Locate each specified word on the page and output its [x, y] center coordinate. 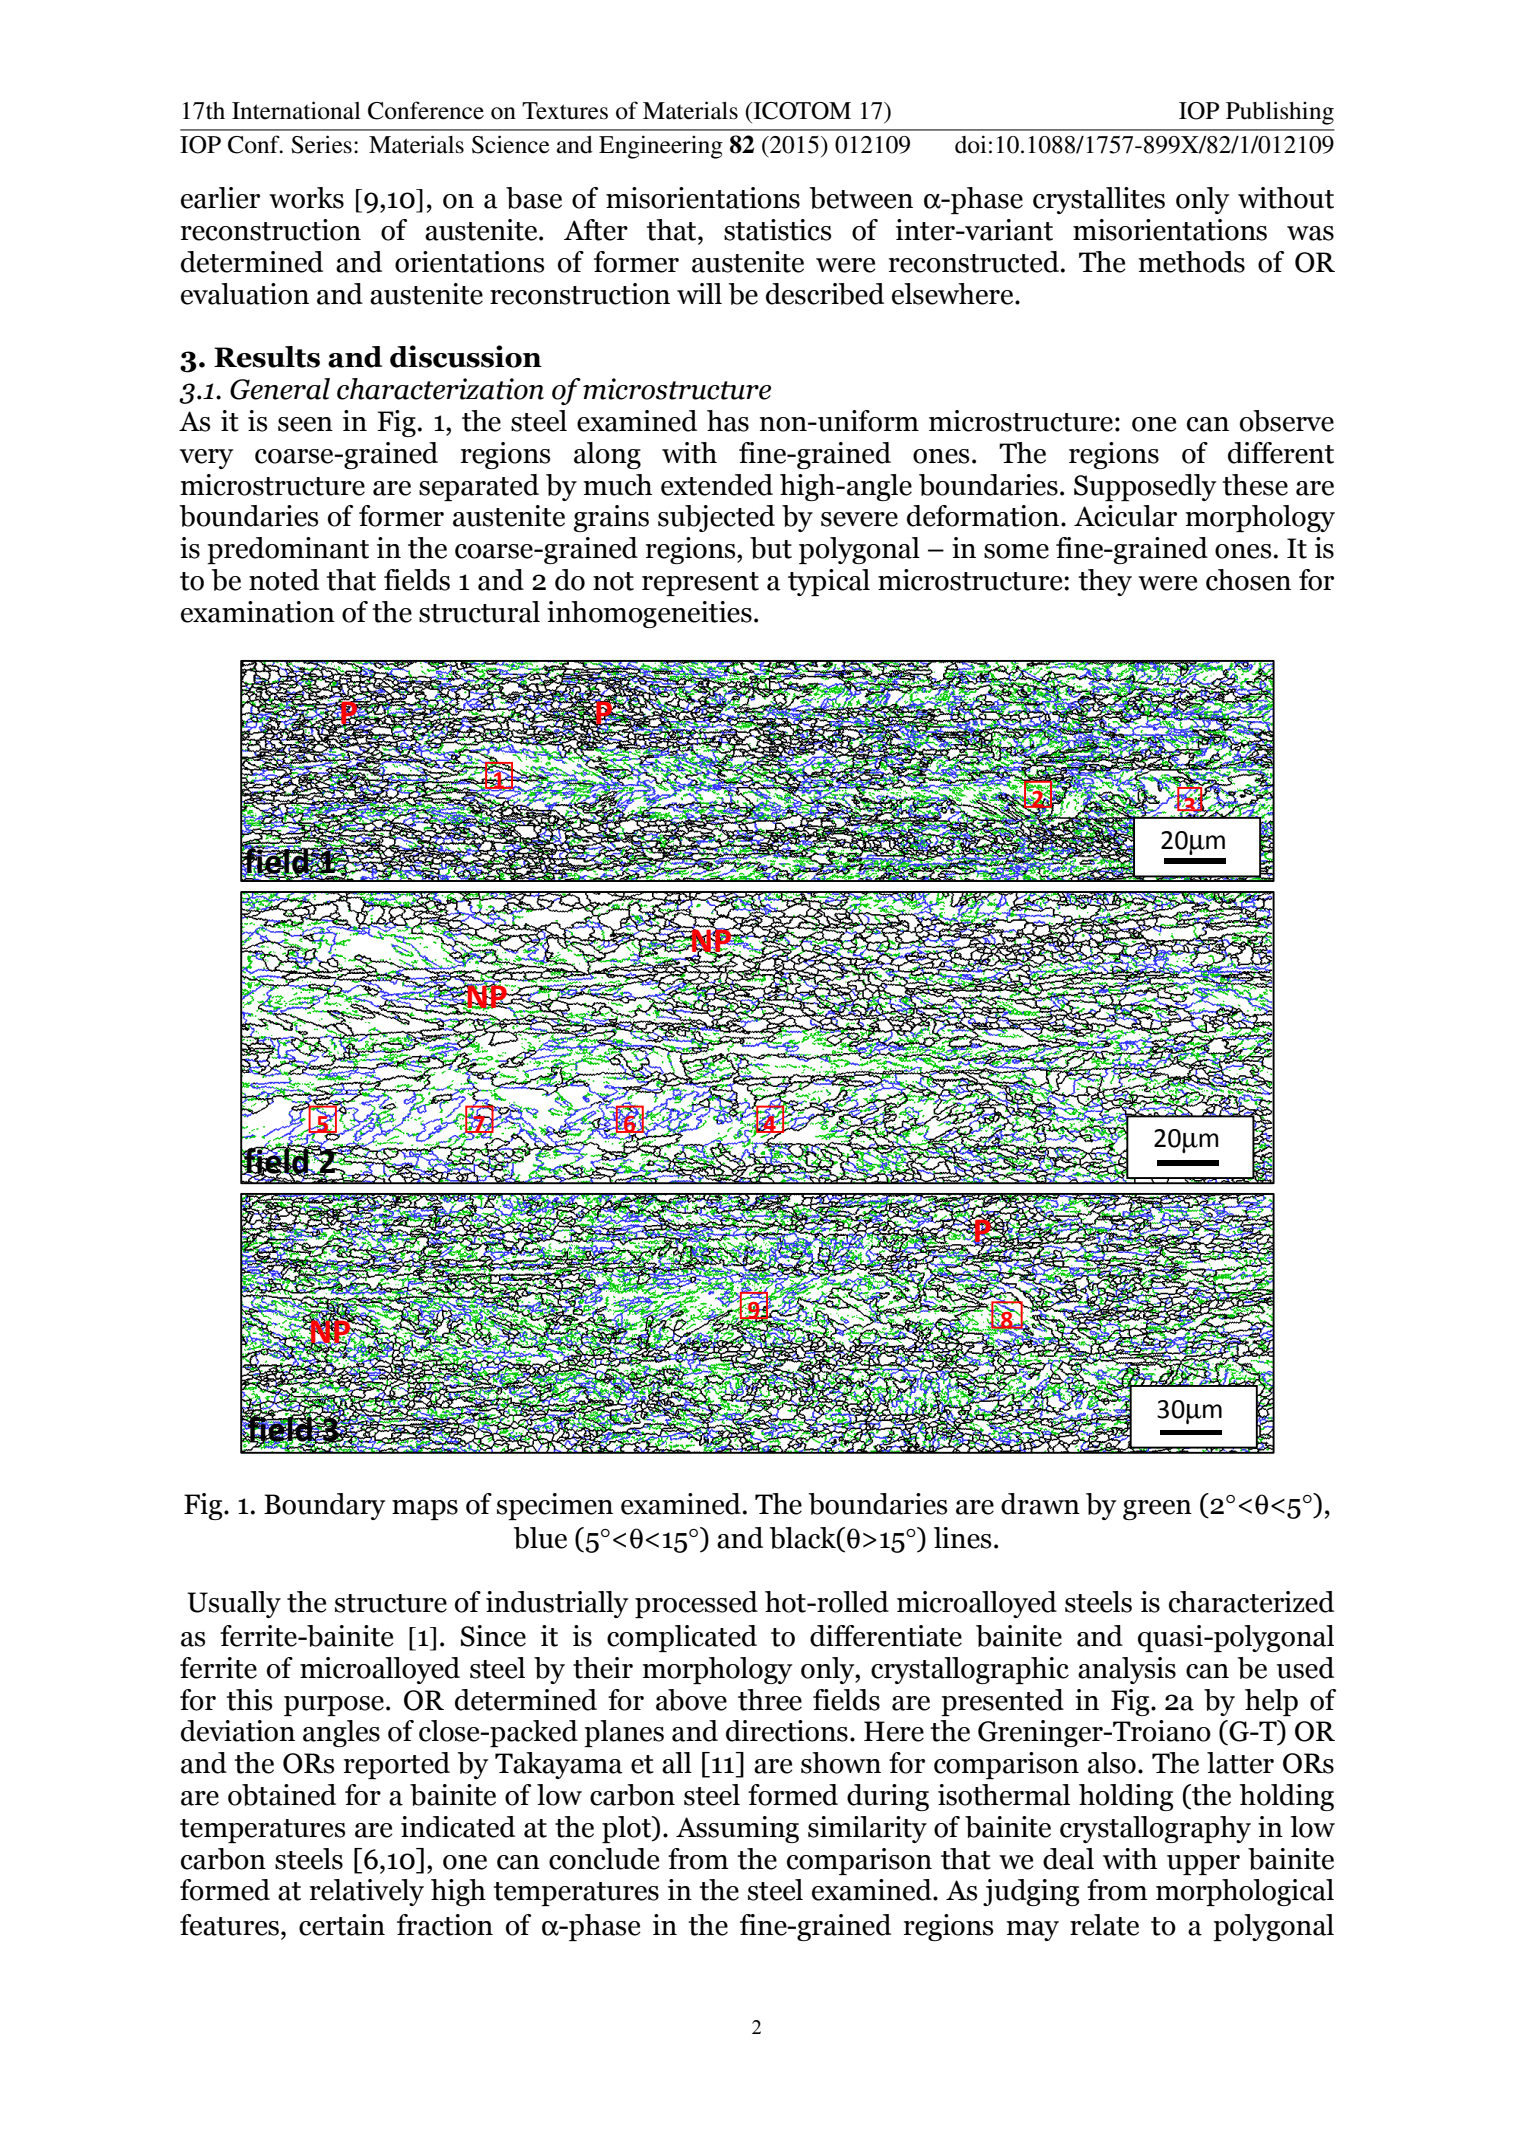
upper [1203, 1865]
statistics [777, 230]
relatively [367, 1892]
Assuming [737, 1829]
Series [321, 144]
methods [1191, 262]
